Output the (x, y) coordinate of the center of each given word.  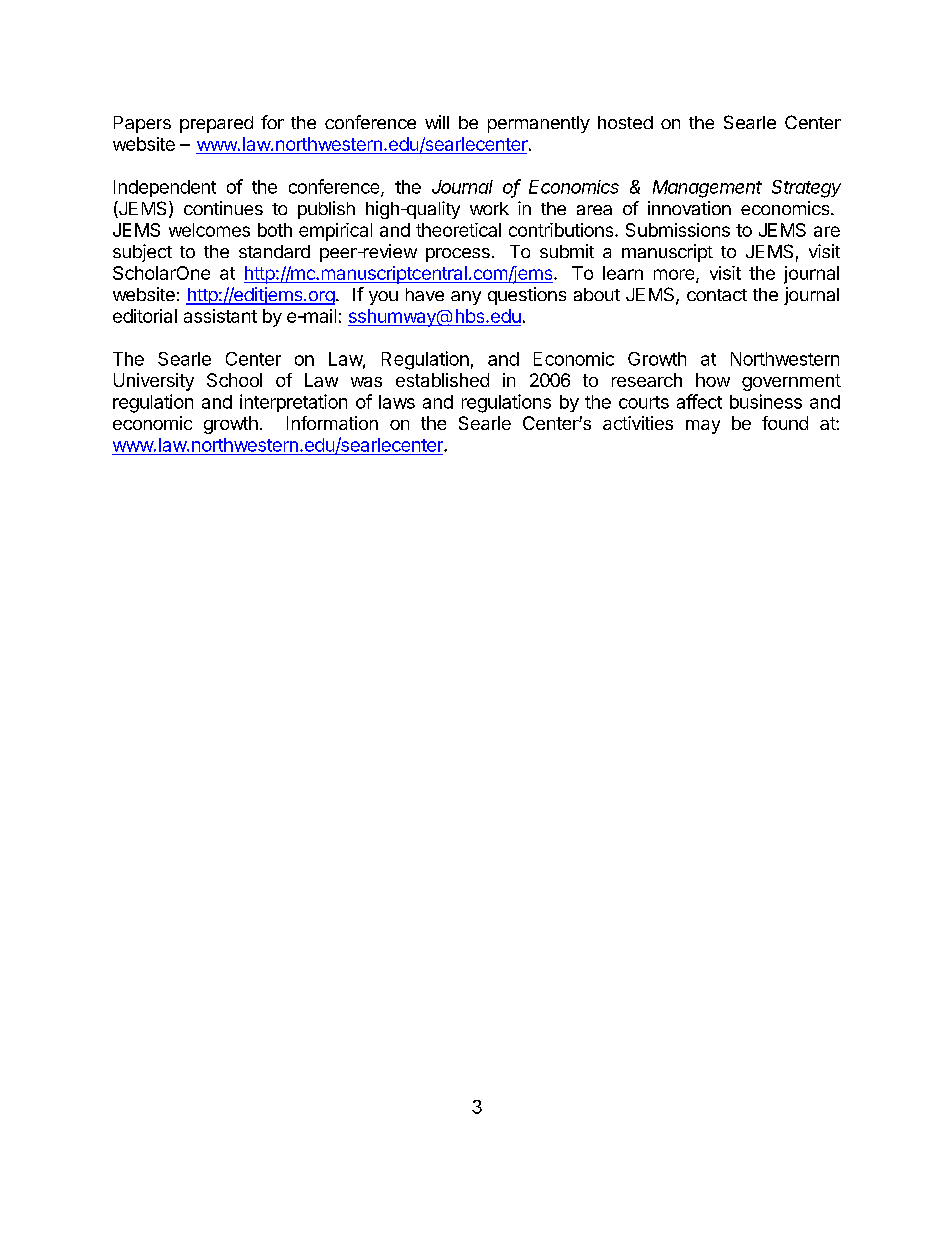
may (703, 427)
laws (397, 402)
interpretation (293, 403)
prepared (216, 124)
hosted (625, 122)
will (437, 122)
